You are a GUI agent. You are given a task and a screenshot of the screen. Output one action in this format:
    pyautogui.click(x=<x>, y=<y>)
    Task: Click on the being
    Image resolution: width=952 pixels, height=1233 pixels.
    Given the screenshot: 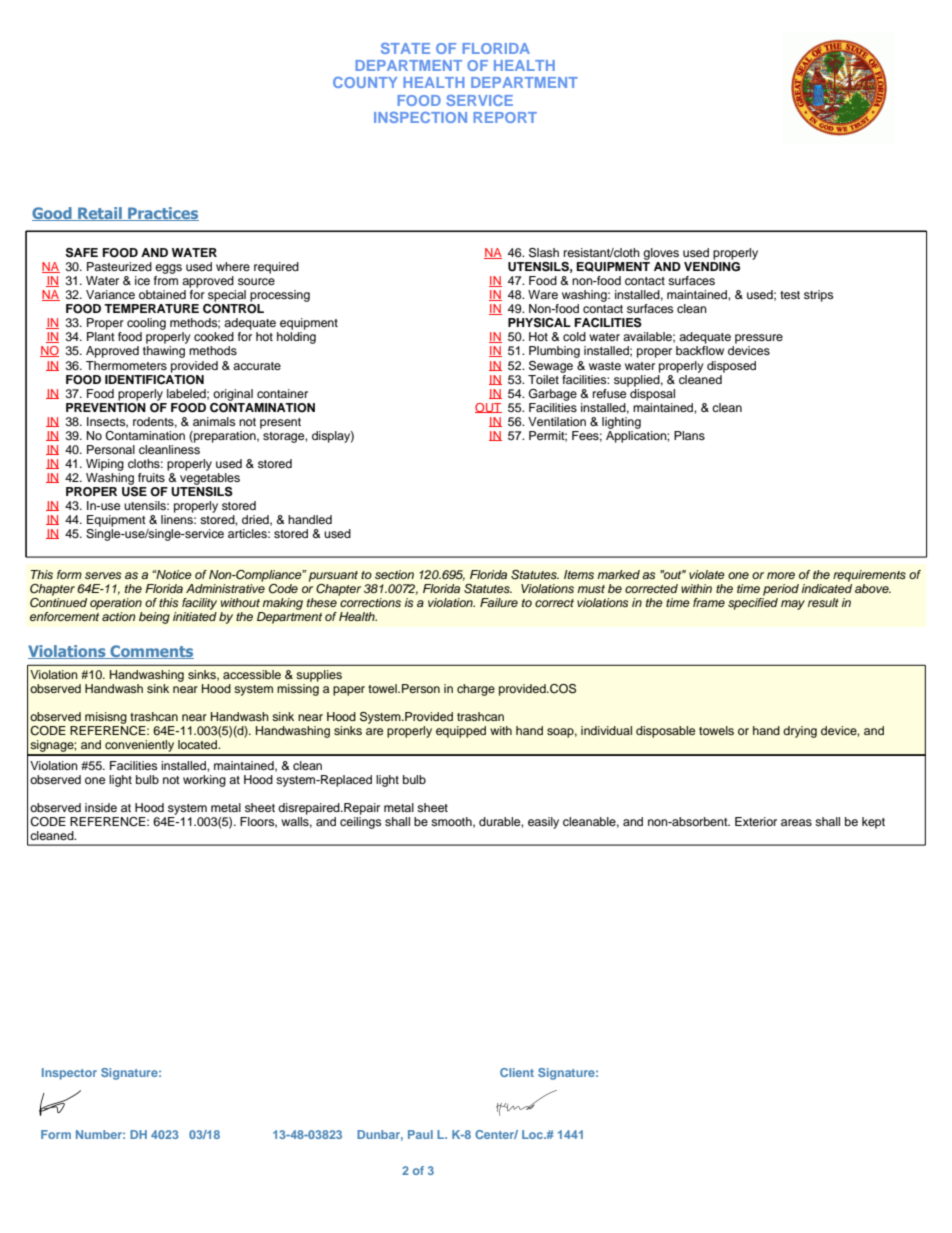 What is the action you would take?
    pyautogui.click(x=154, y=618)
